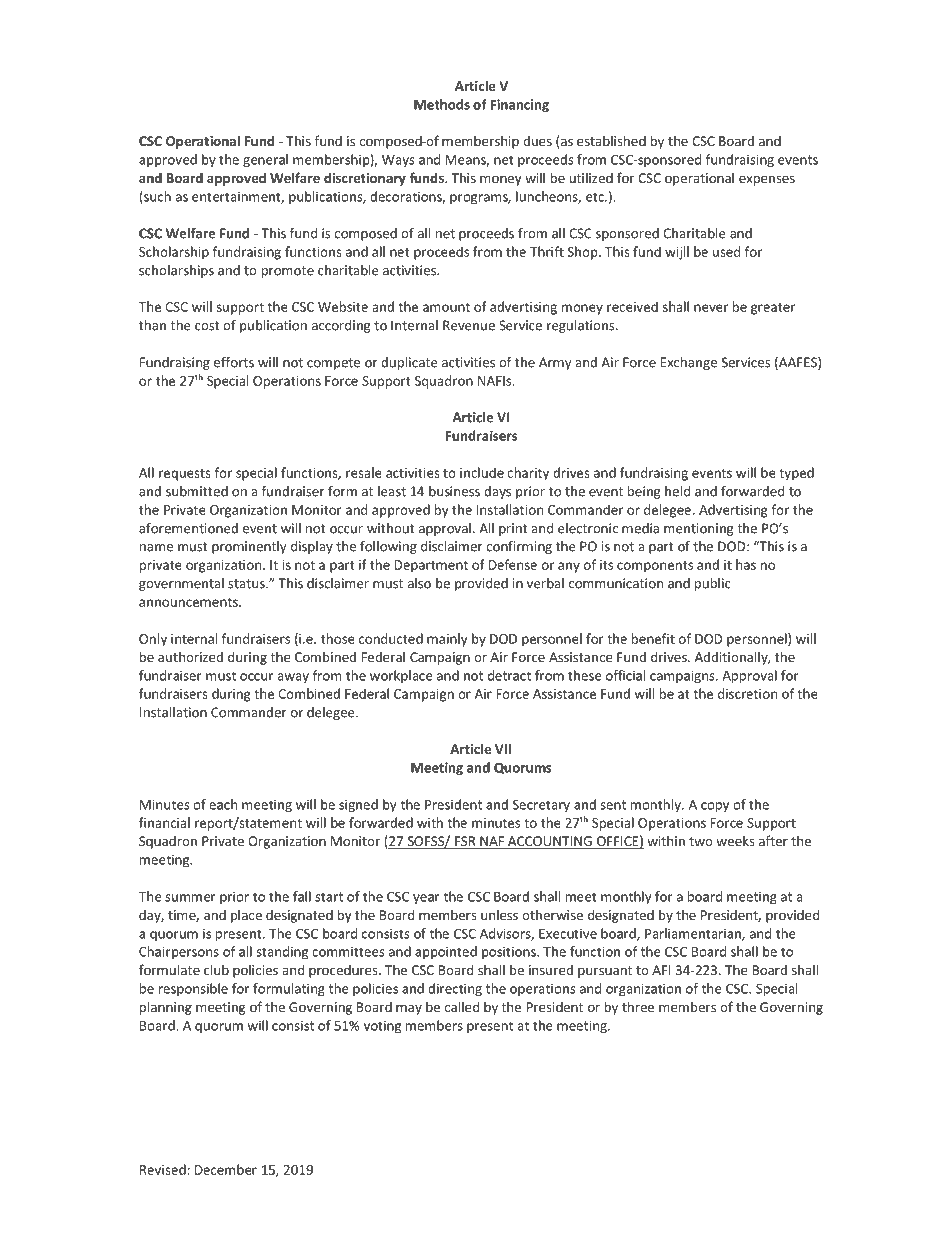 The image size is (952, 1233). Describe the element at coordinates (190, 656) in the screenshot. I see `authorized` at that location.
